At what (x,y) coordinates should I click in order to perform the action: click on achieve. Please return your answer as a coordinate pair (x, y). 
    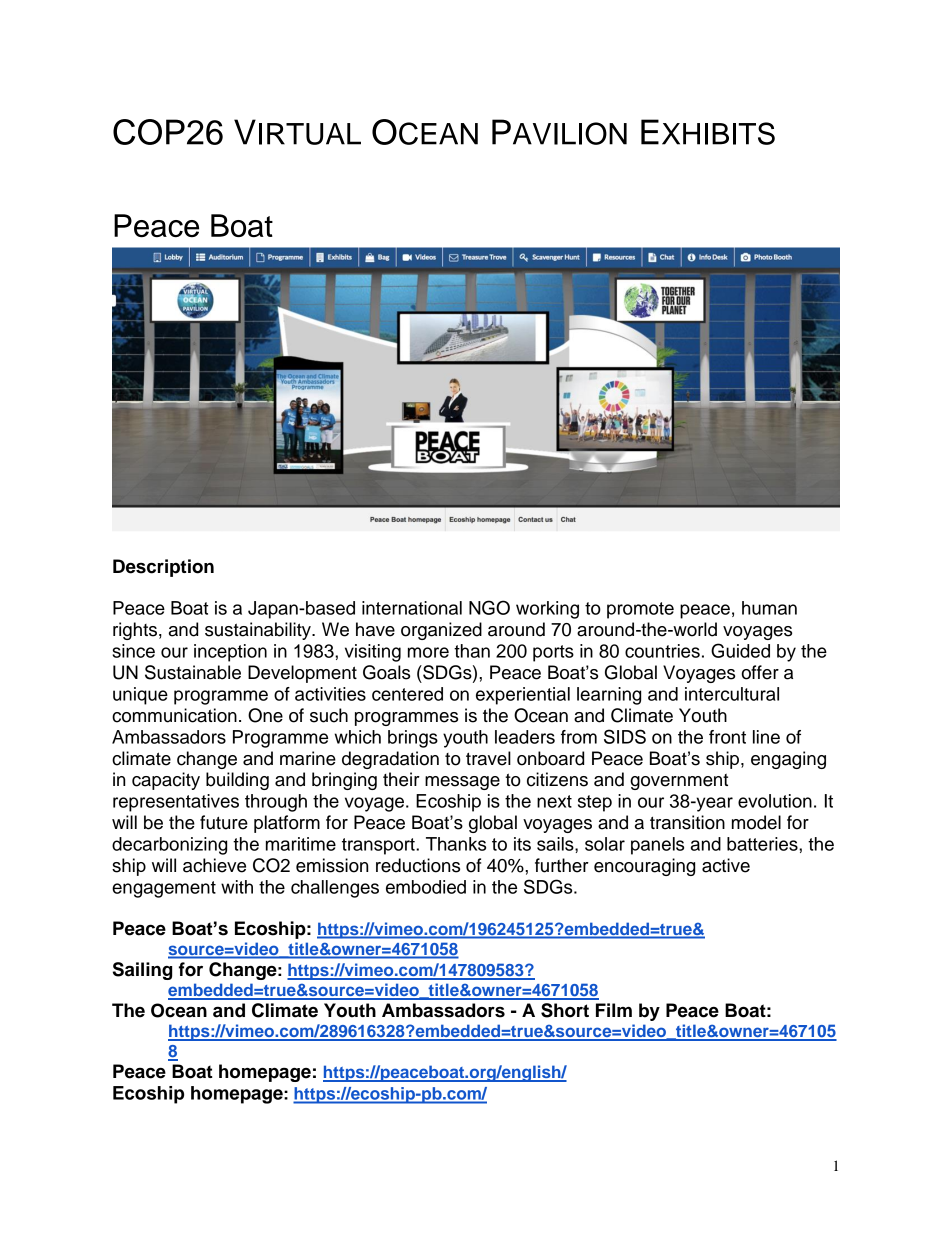
    Looking at the image, I should click on (214, 865).
